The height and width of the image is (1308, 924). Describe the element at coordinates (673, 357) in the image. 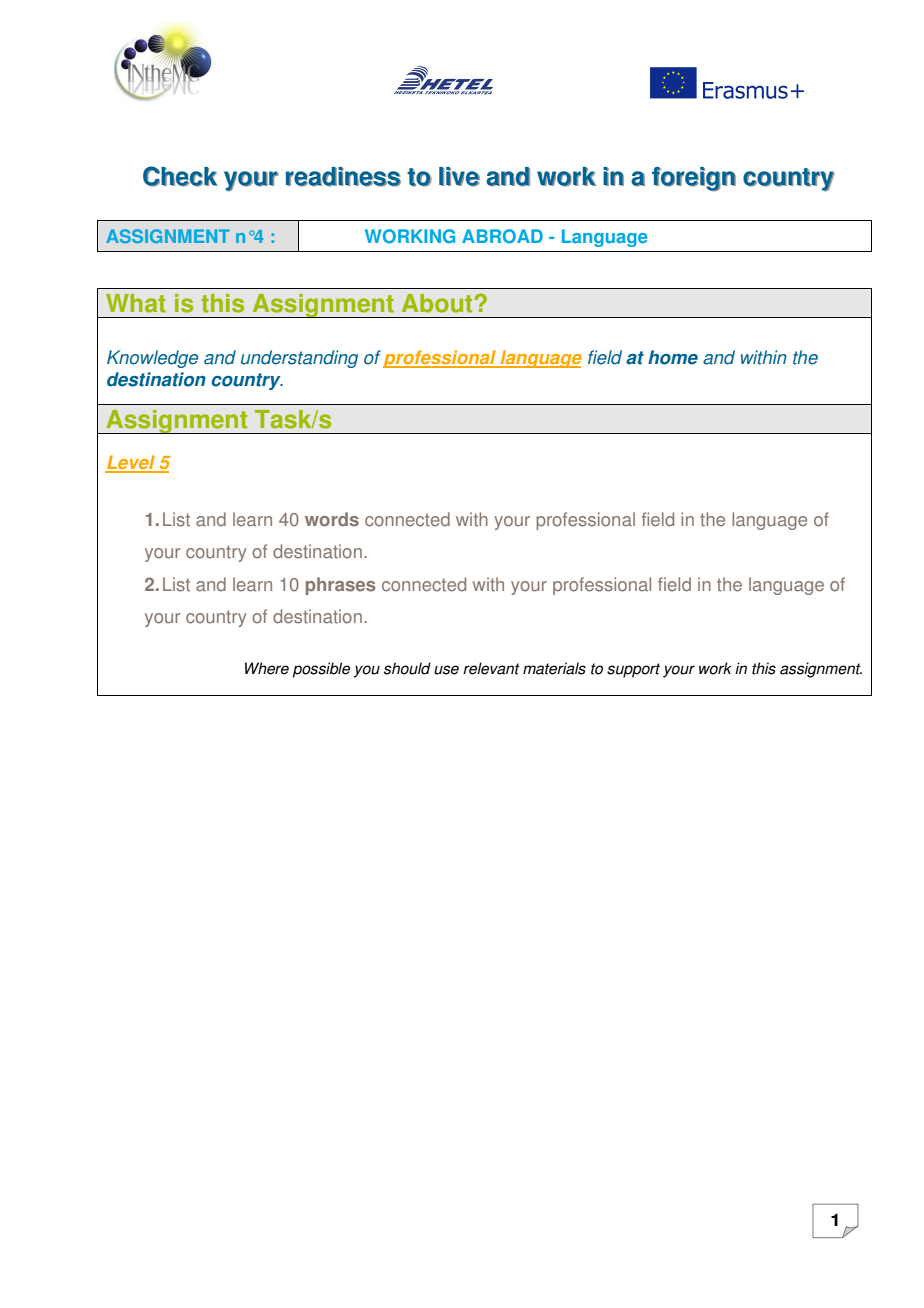

I see `home` at that location.
